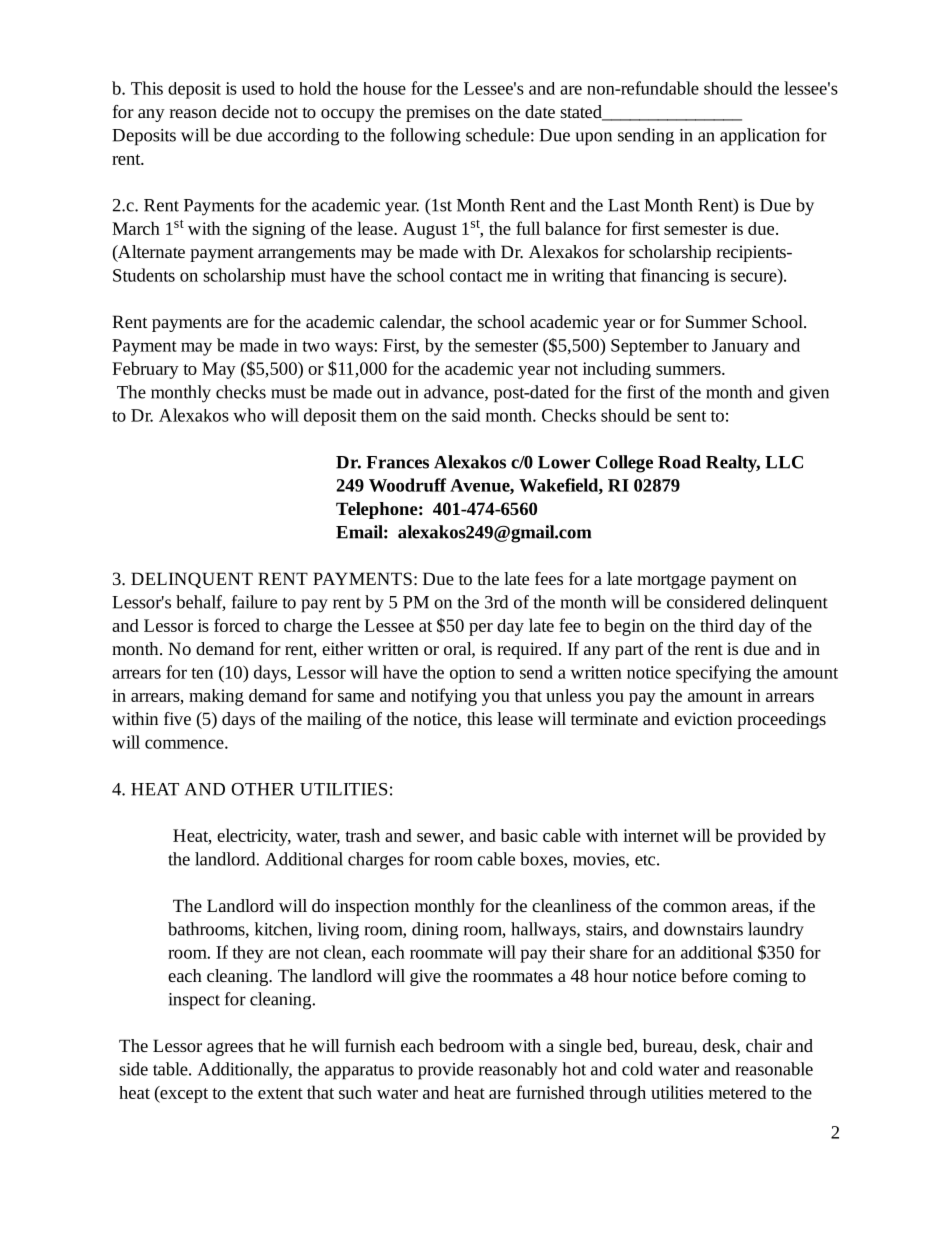 The height and width of the document is (1233, 952). I want to click on failure, so click(254, 602).
